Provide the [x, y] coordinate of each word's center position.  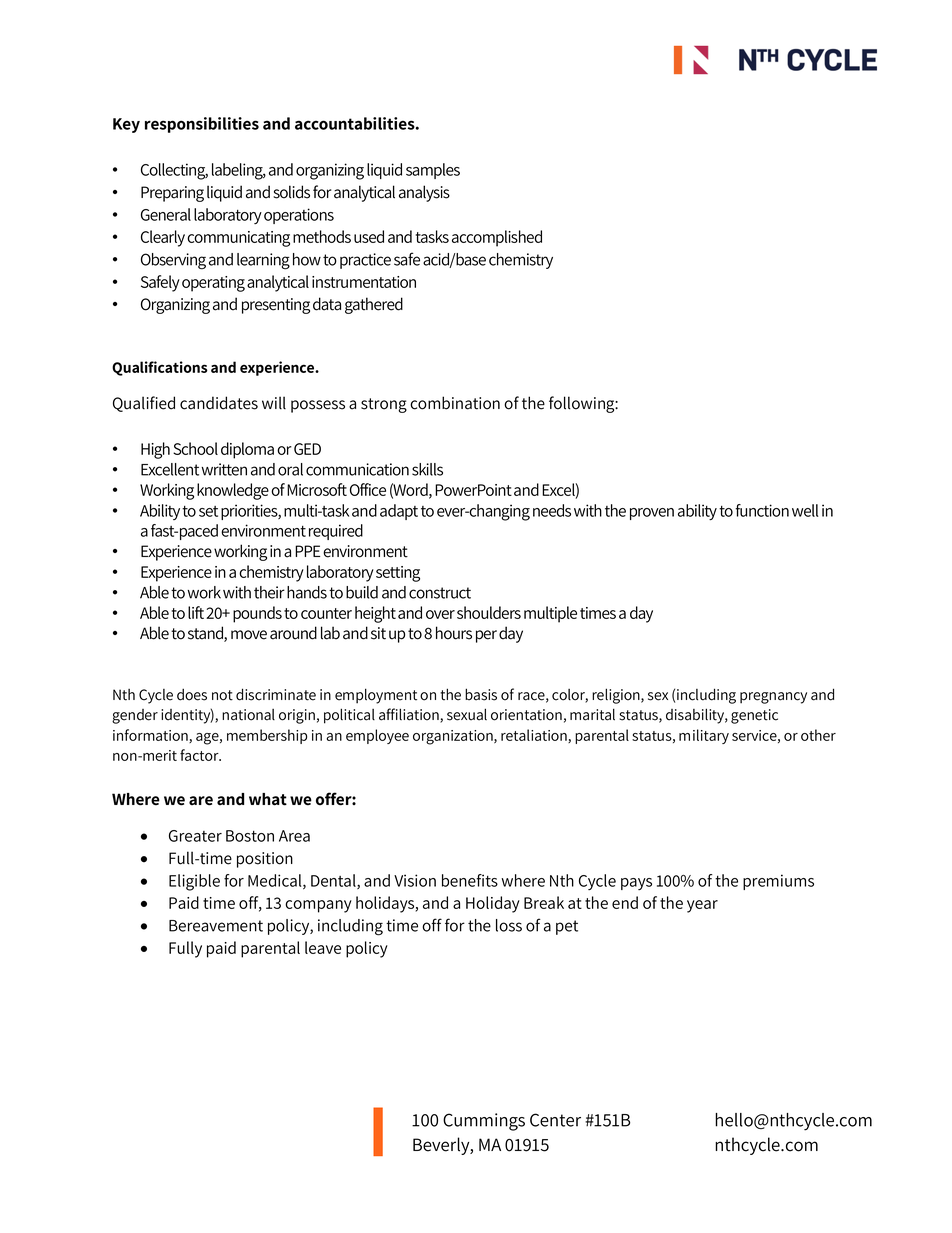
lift [196, 612]
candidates [219, 403]
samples [433, 171]
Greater [195, 836]
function [762, 510]
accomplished [497, 238]
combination [455, 403]
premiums [778, 882]
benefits [470, 880]
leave [323, 947]
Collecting [174, 171]
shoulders [489, 612]
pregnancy [773, 698]
